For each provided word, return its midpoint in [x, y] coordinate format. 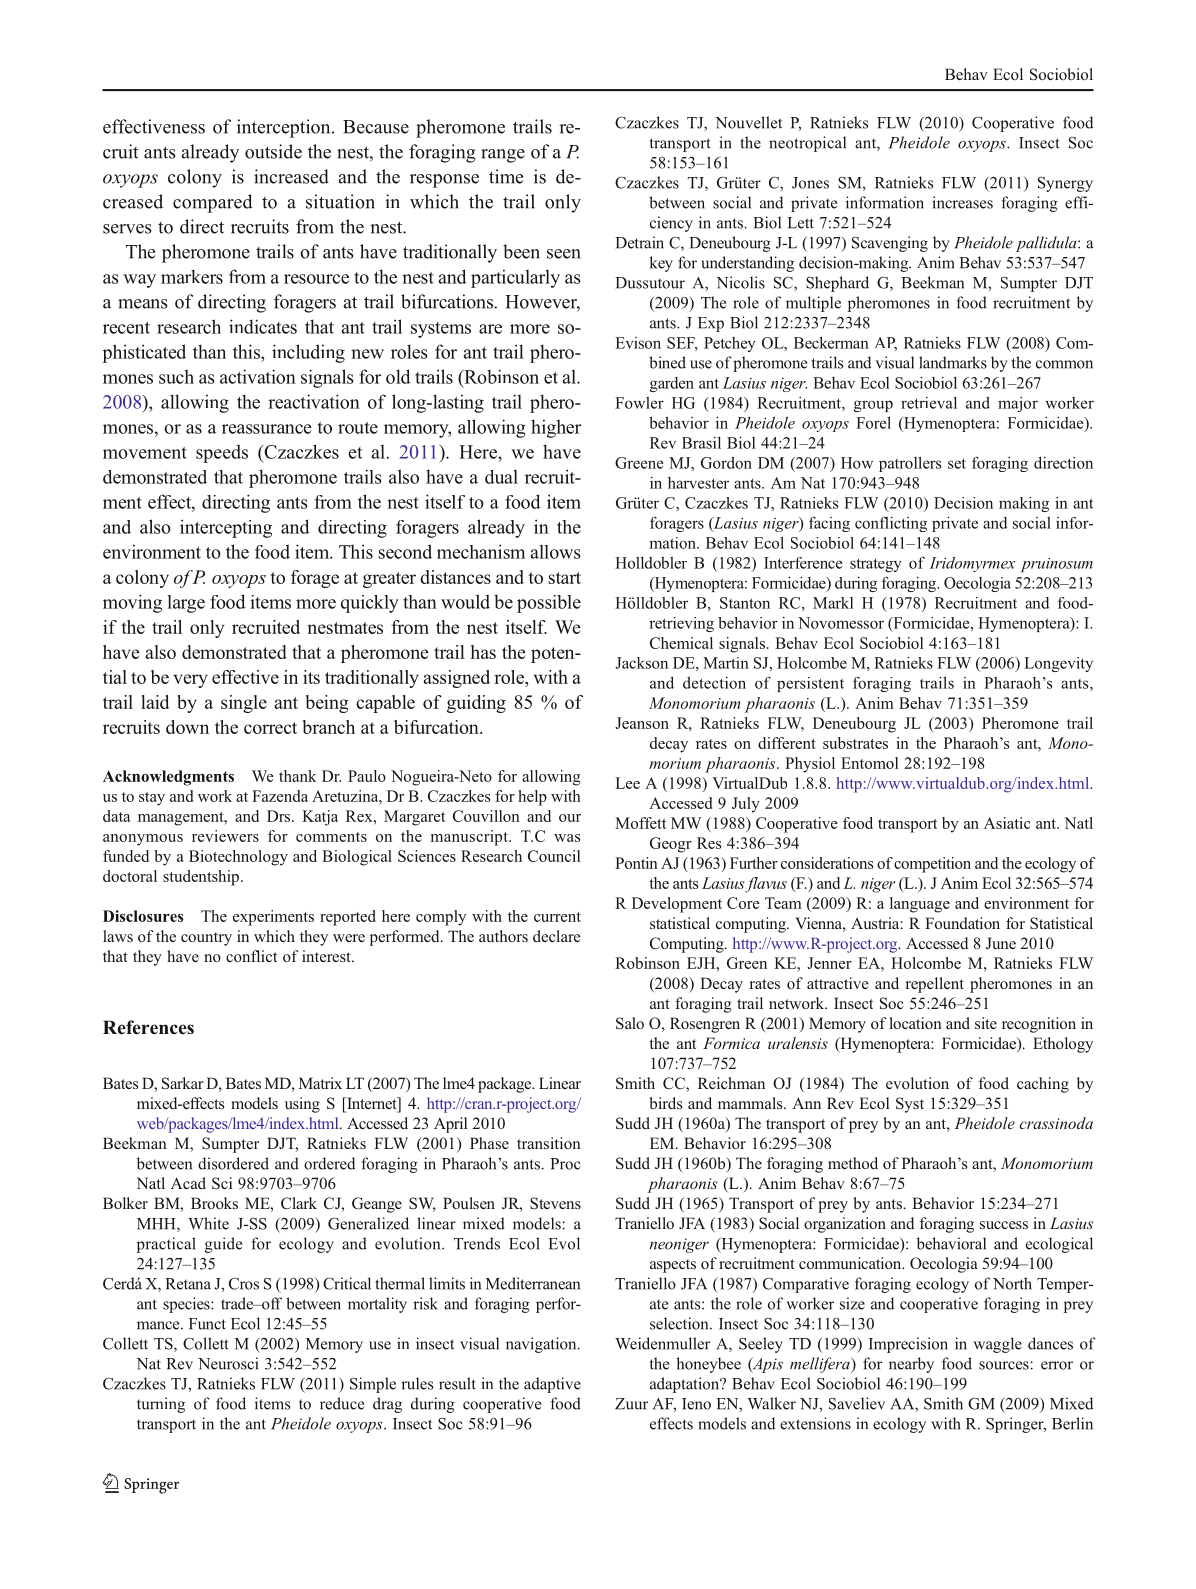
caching [1043, 1085]
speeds [222, 453]
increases [962, 202]
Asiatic [1007, 823]
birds [665, 1103]
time [506, 176]
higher [556, 428]
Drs [280, 816]
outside [273, 151]
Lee [627, 783]
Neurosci [228, 1363]
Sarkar [183, 1083]
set [957, 463]
